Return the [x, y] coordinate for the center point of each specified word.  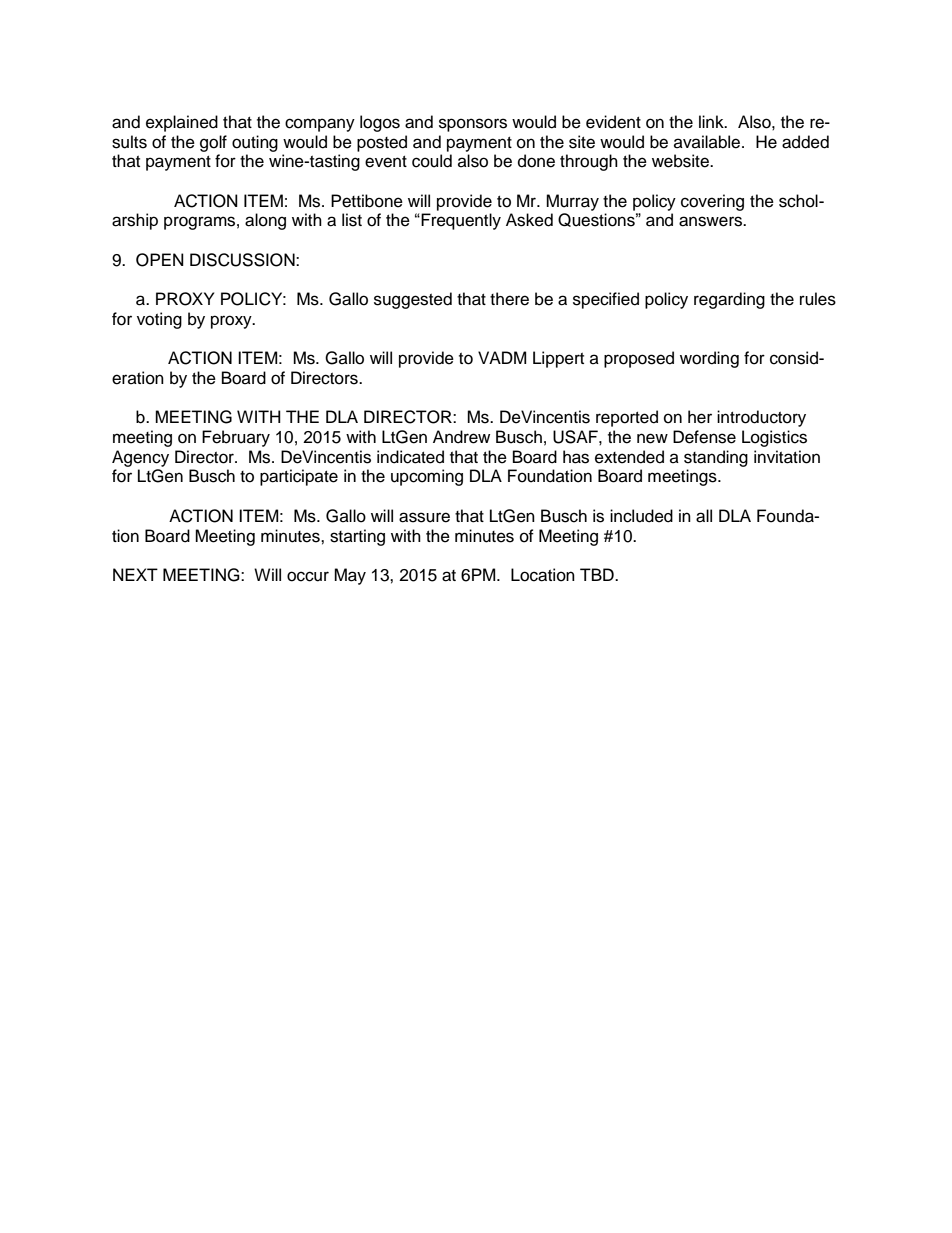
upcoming [427, 477]
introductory [761, 418]
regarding [729, 300]
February [236, 438]
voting [159, 320]
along [265, 221]
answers [711, 221]
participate [299, 477]
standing [716, 458]
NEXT [135, 574]
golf [213, 143]
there [509, 299]
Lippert [558, 359]
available [708, 142]
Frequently [460, 221]
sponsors [473, 125]
